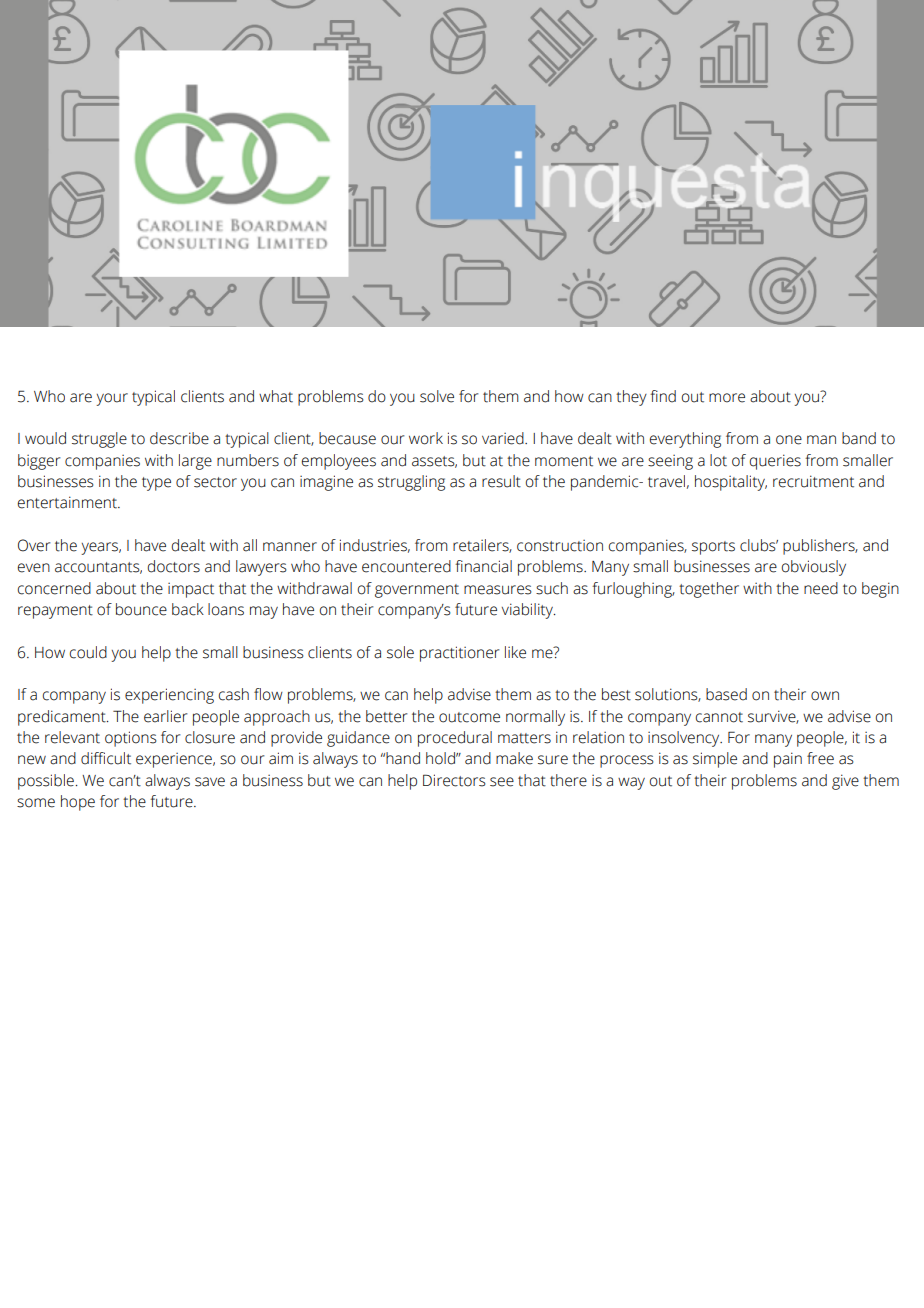 The width and height of the page is (924, 1308). What do you see at coordinates (78, 803) in the page?
I see `hope` at bounding box center [78, 803].
